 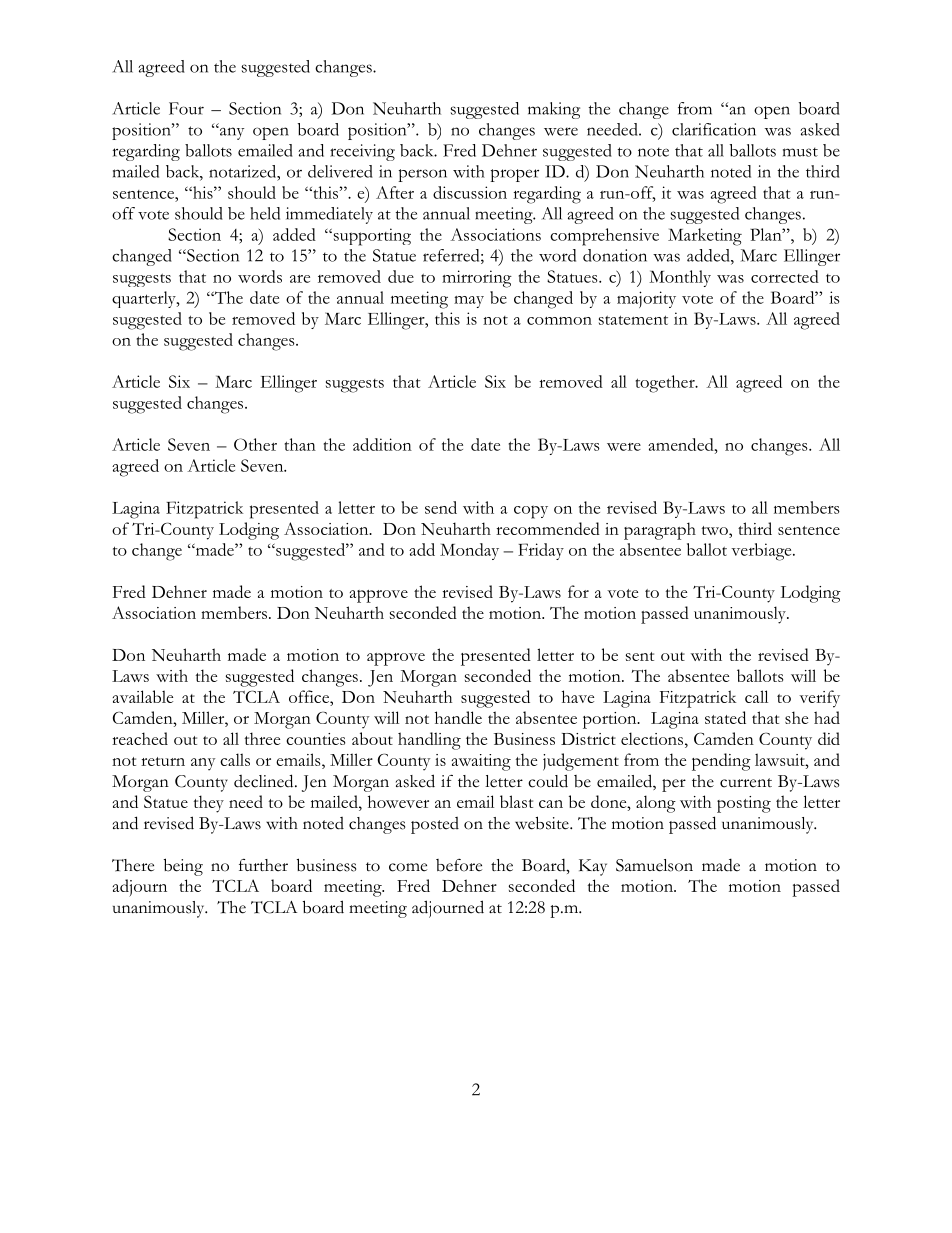 What do you see at coordinates (300, 279) in the image?
I see `are` at bounding box center [300, 279].
